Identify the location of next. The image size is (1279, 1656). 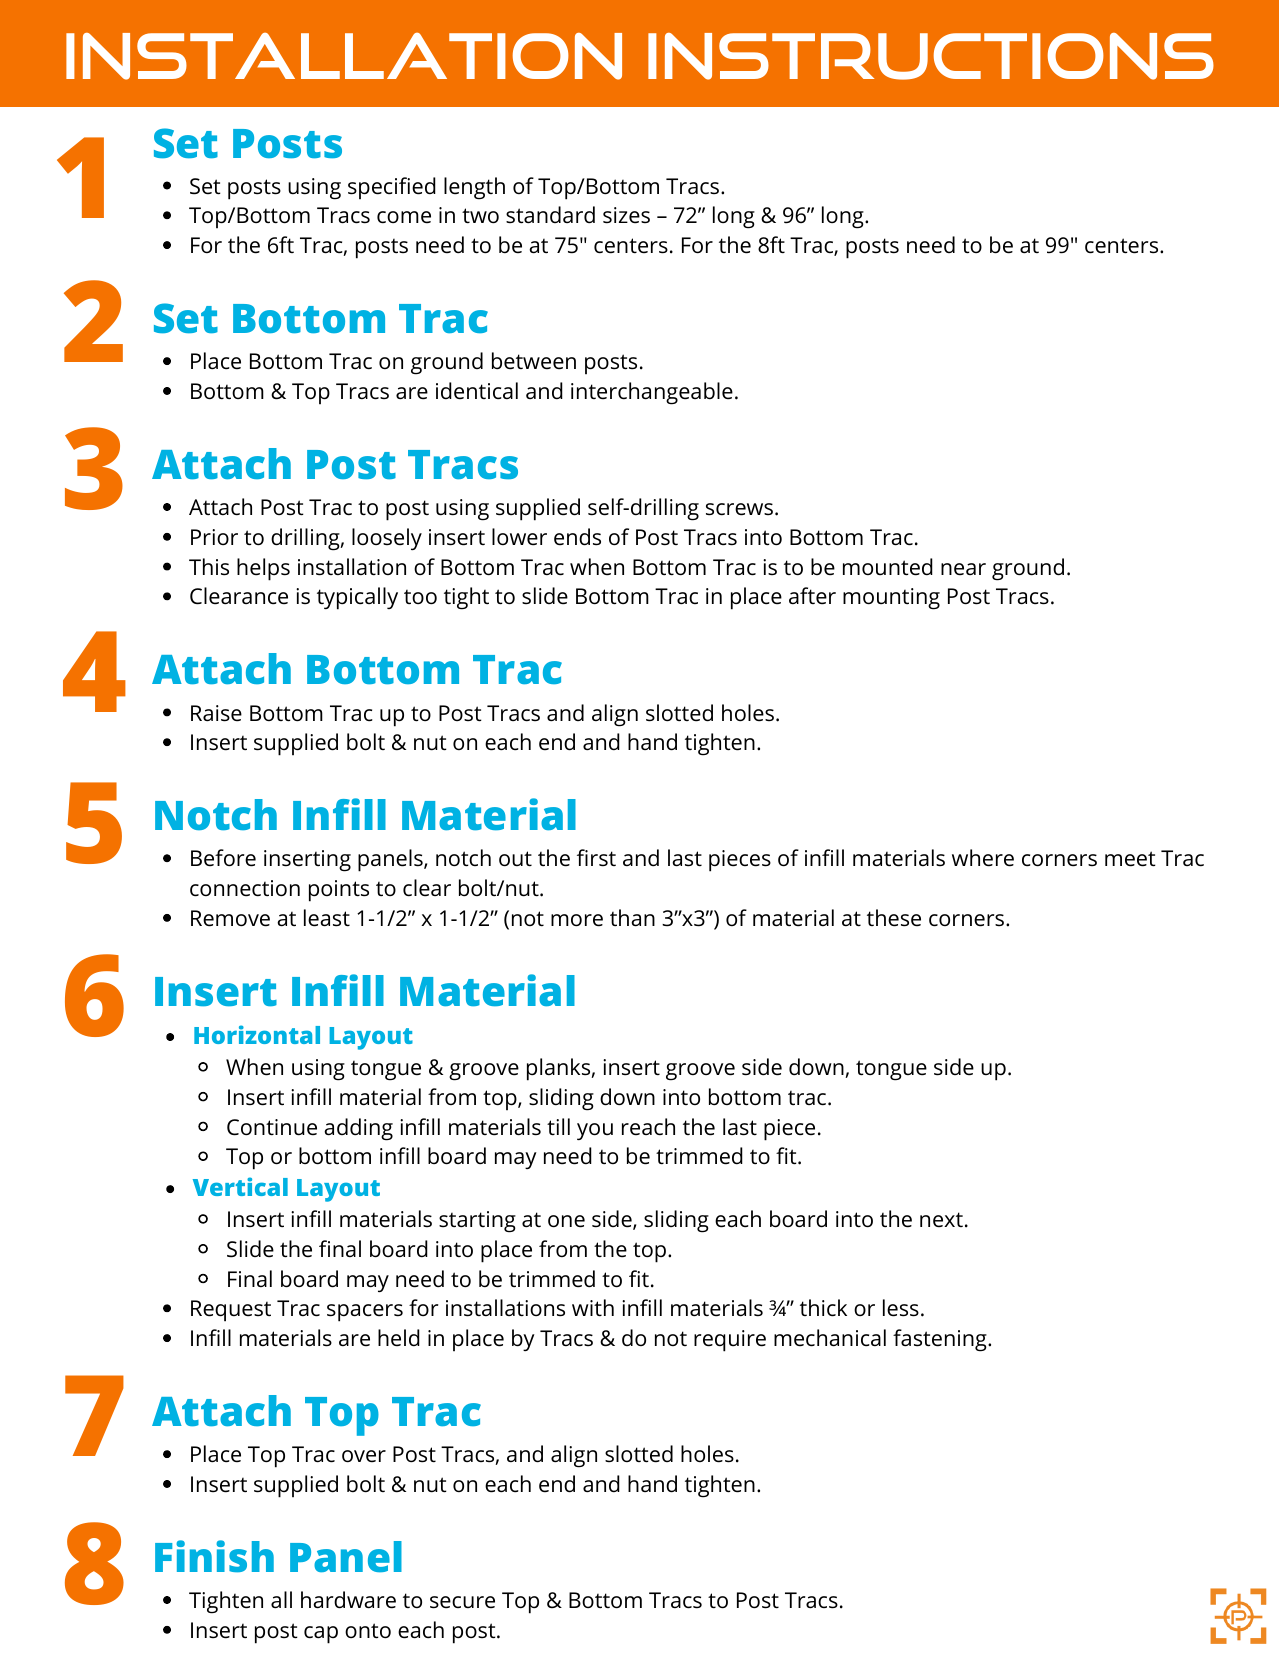
(941, 1220).
